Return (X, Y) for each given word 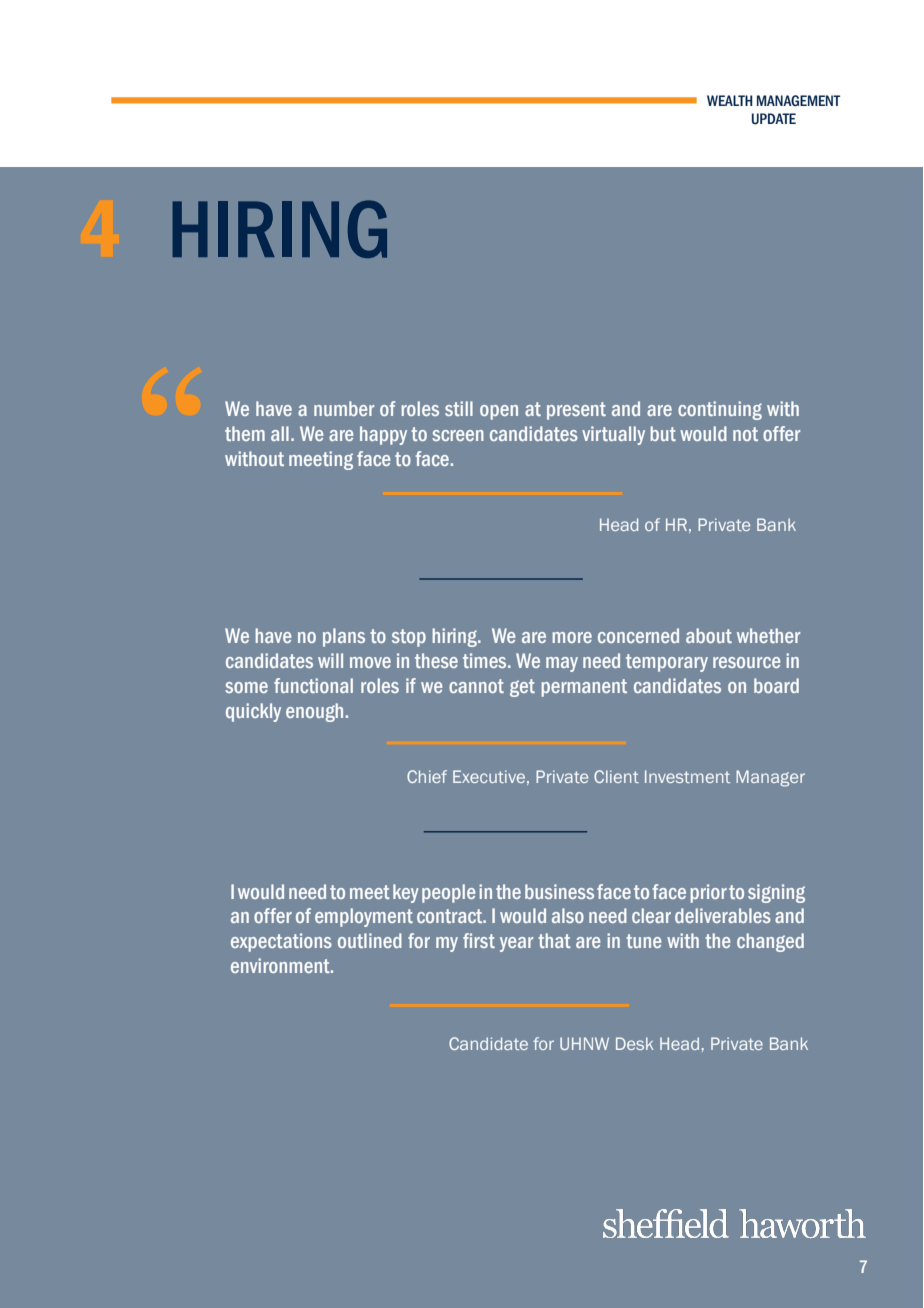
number (344, 408)
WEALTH (730, 100)
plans (344, 637)
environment (281, 965)
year (516, 944)
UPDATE (774, 119)
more (572, 637)
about (709, 635)
